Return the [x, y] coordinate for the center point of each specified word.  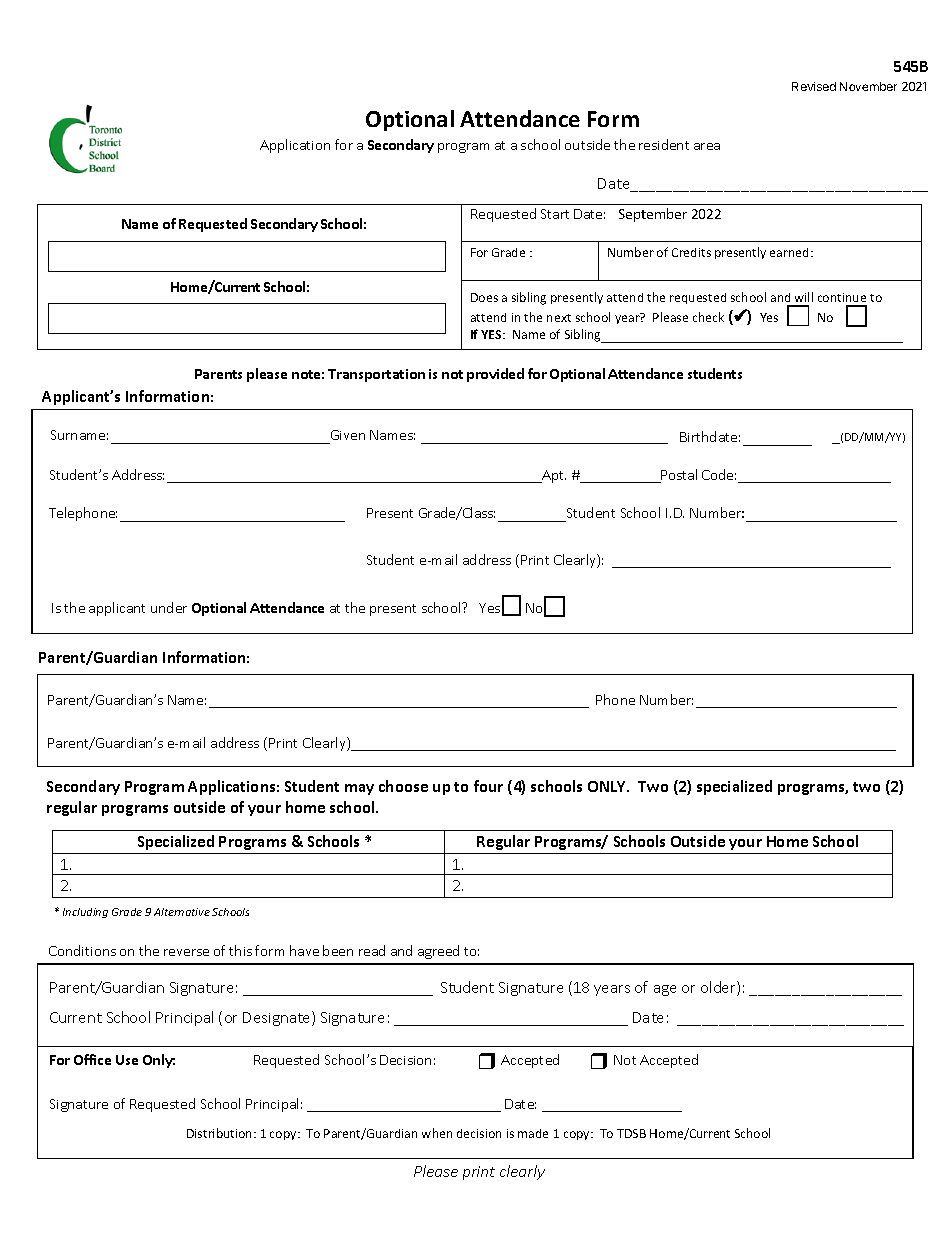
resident [664, 144]
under [169, 607]
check [708, 317]
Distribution [221, 1133]
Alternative [182, 912]
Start [555, 214]
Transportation [376, 375]
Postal [678, 476]
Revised [814, 86]
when [437, 1133]
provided [495, 375]
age [665, 990]
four [488, 786]
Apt [553, 476]
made [533, 1133]
